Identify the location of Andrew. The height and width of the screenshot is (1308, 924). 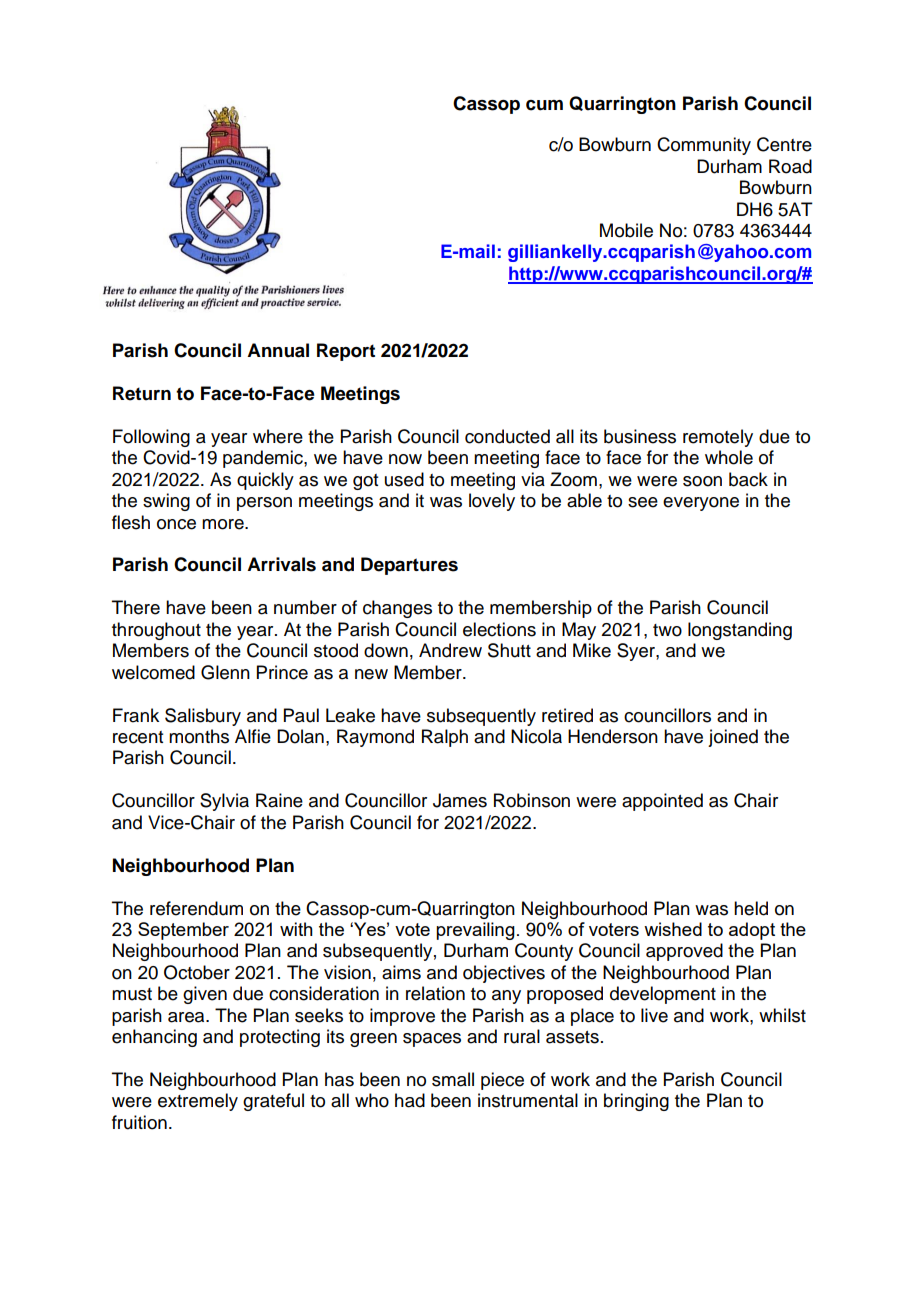
(450, 650).
